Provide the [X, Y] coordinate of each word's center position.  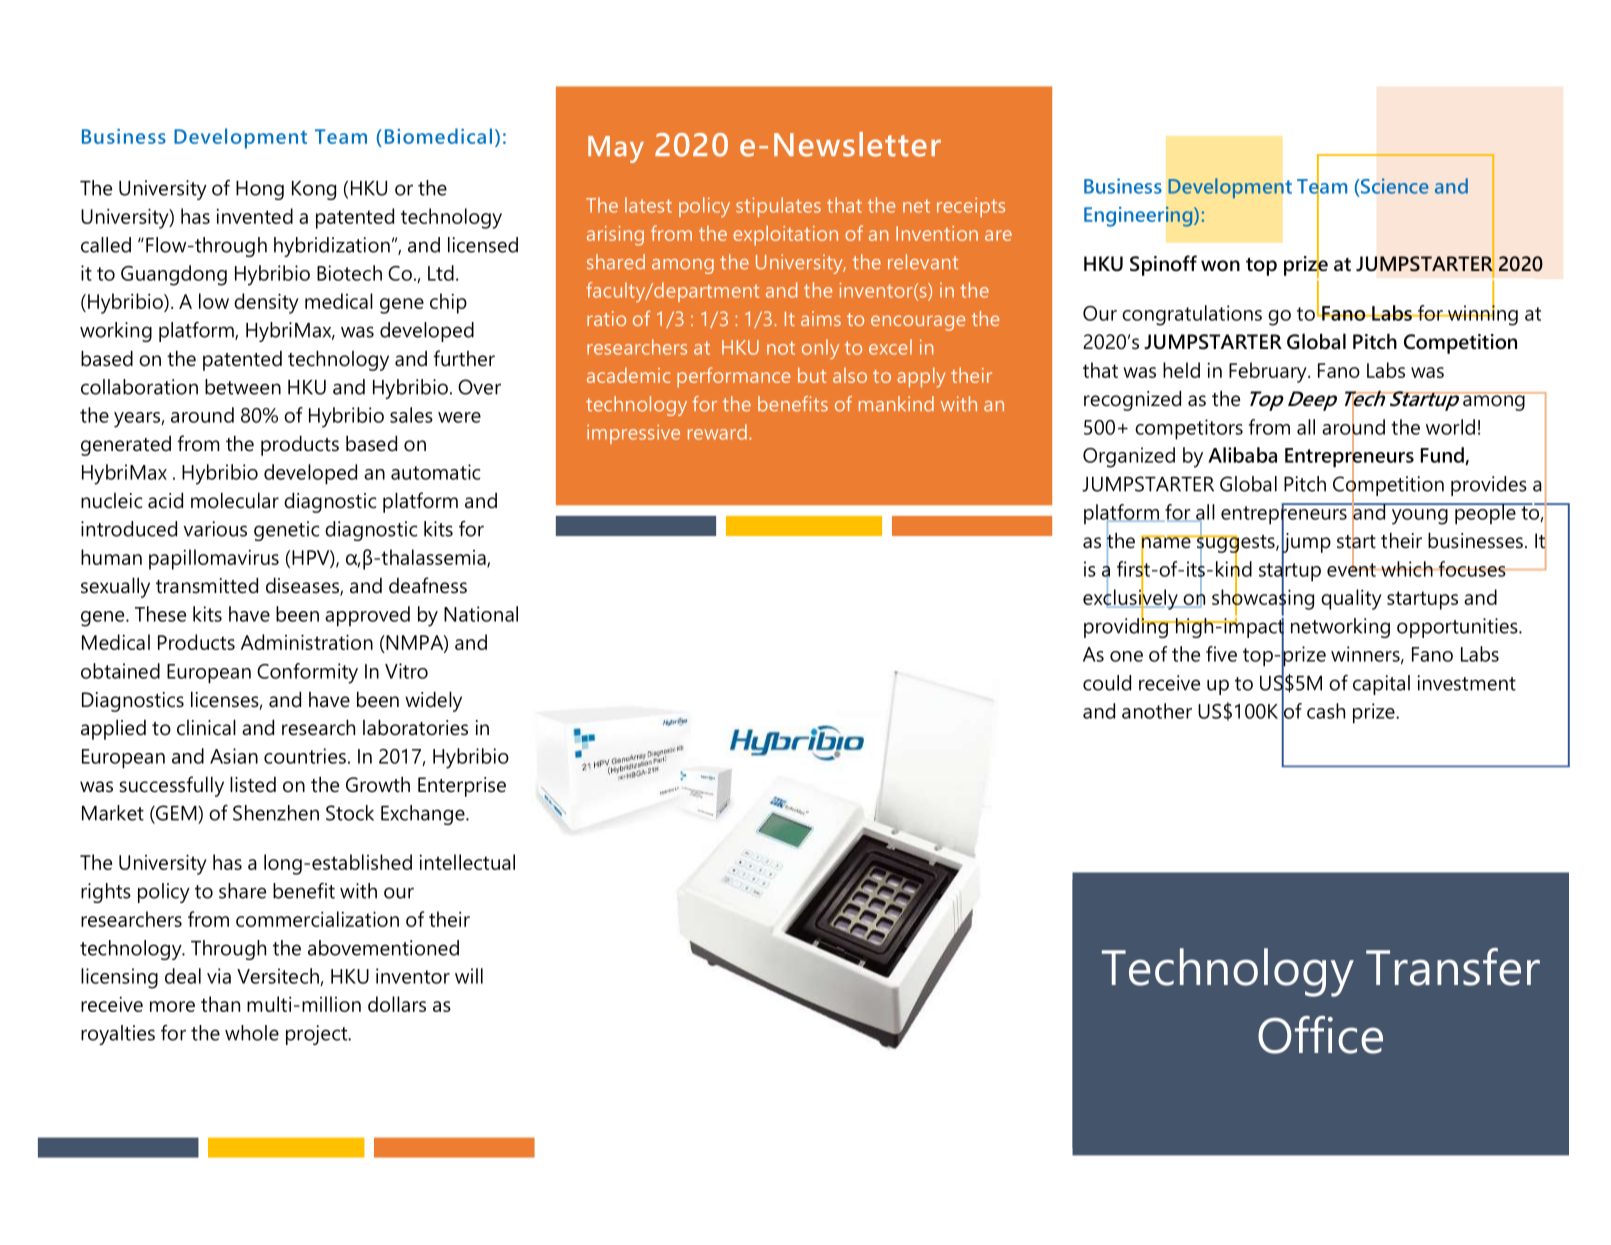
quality [1351, 599]
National [481, 614]
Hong [260, 190]
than [220, 1004]
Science [1393, 187]
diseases [303, 586]
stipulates [778, 207]
